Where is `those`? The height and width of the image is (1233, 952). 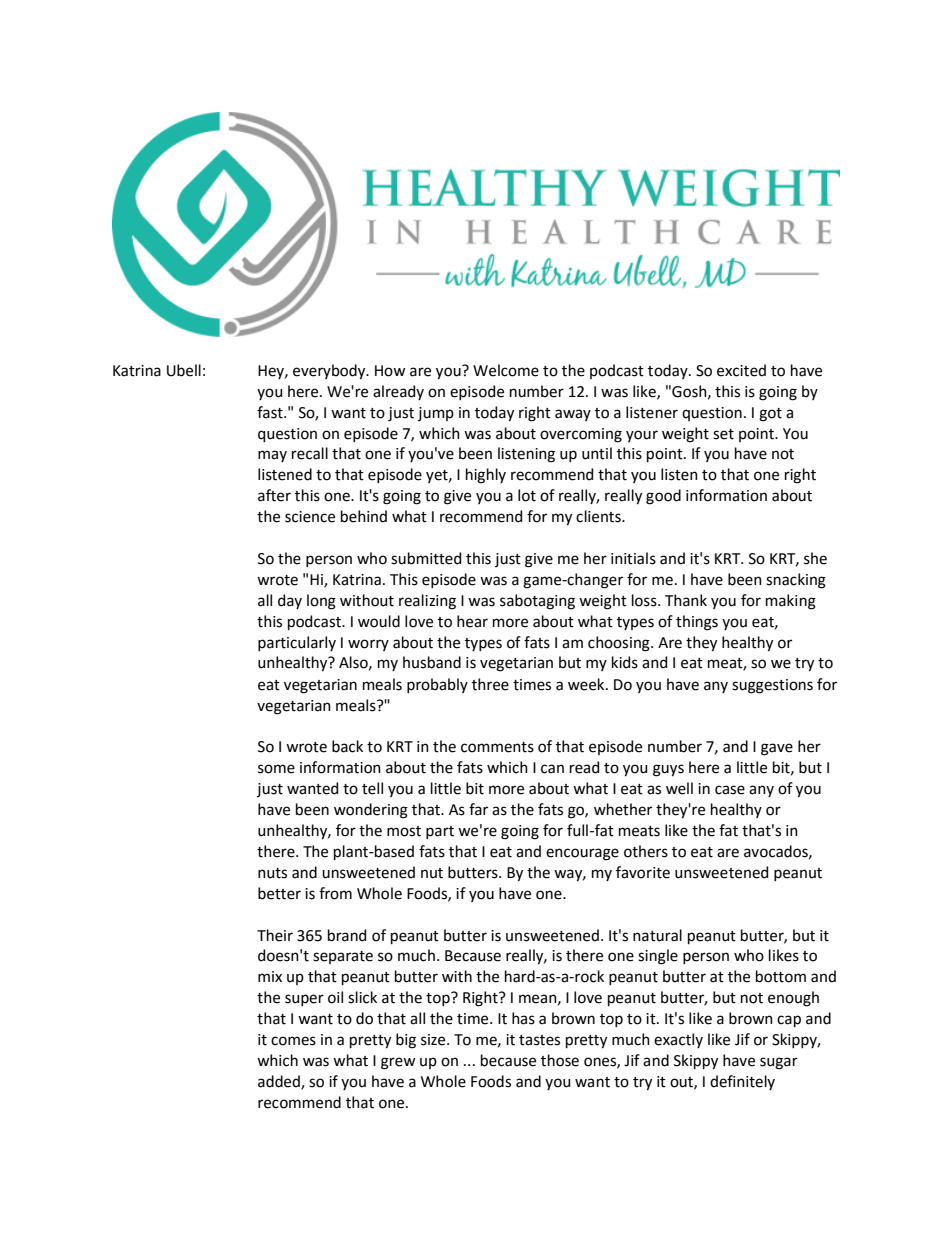
those is located at coordinates (560, 1060).
